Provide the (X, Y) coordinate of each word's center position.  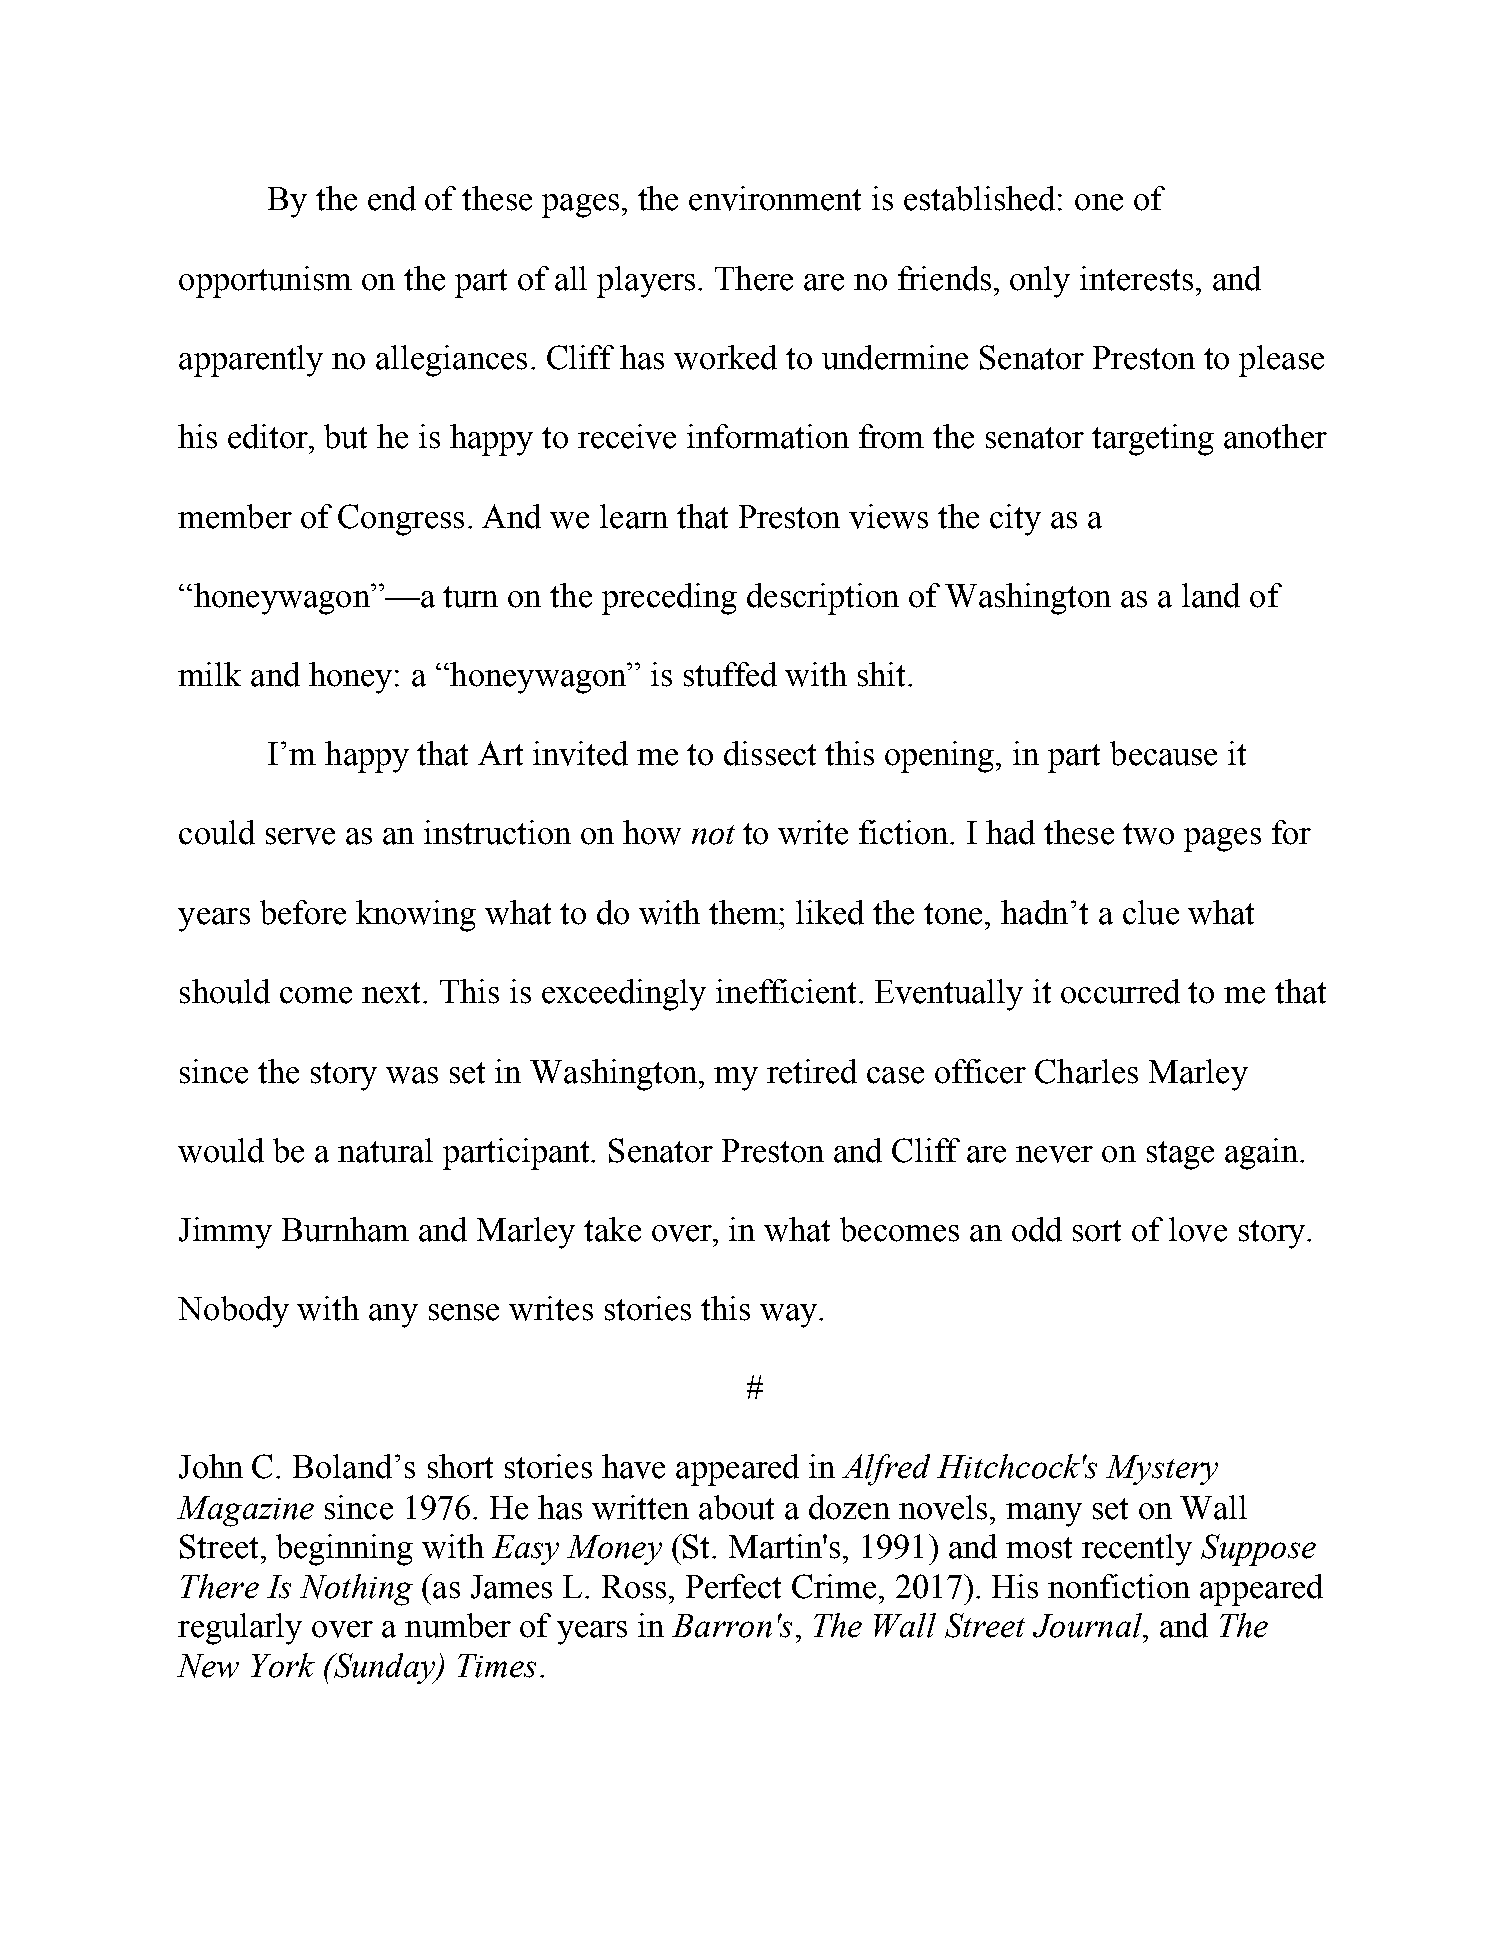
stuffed (730, 674)
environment (775, 198)
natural (385, 1150)
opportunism (265, 282)
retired (812, 1071)
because (1163, 753)
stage (1180, 1155)
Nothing (356, 1590)
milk (209, 674)
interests (1136, 278)
